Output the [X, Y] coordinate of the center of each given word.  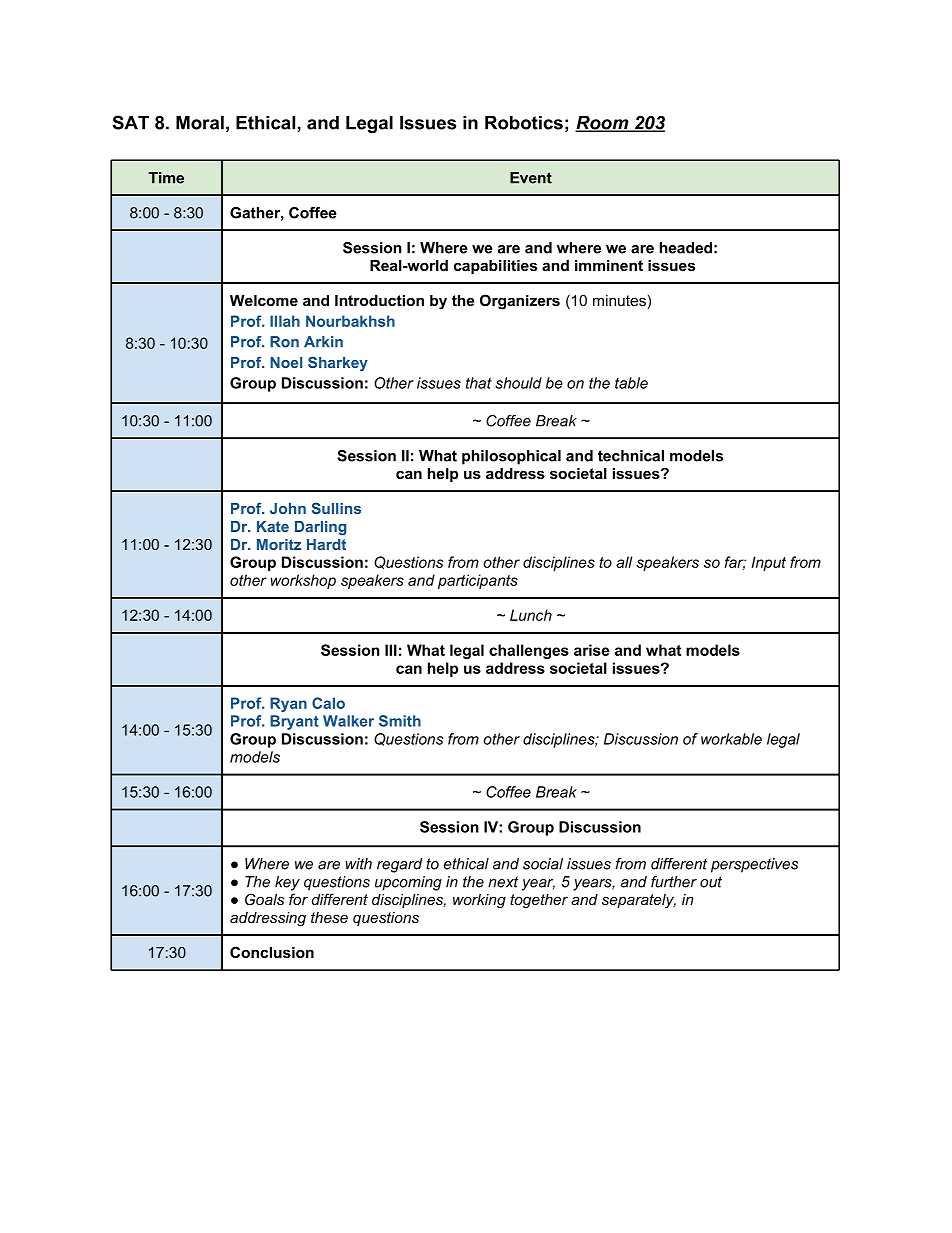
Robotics [524, 123]
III [391, 650]
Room [603, 124]
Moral [200, 123]
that [479, 383]
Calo [328, 703]
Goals [264, 899]
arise [592, 650]
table [631, 383]
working [479, 901]
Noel [286, 362]
